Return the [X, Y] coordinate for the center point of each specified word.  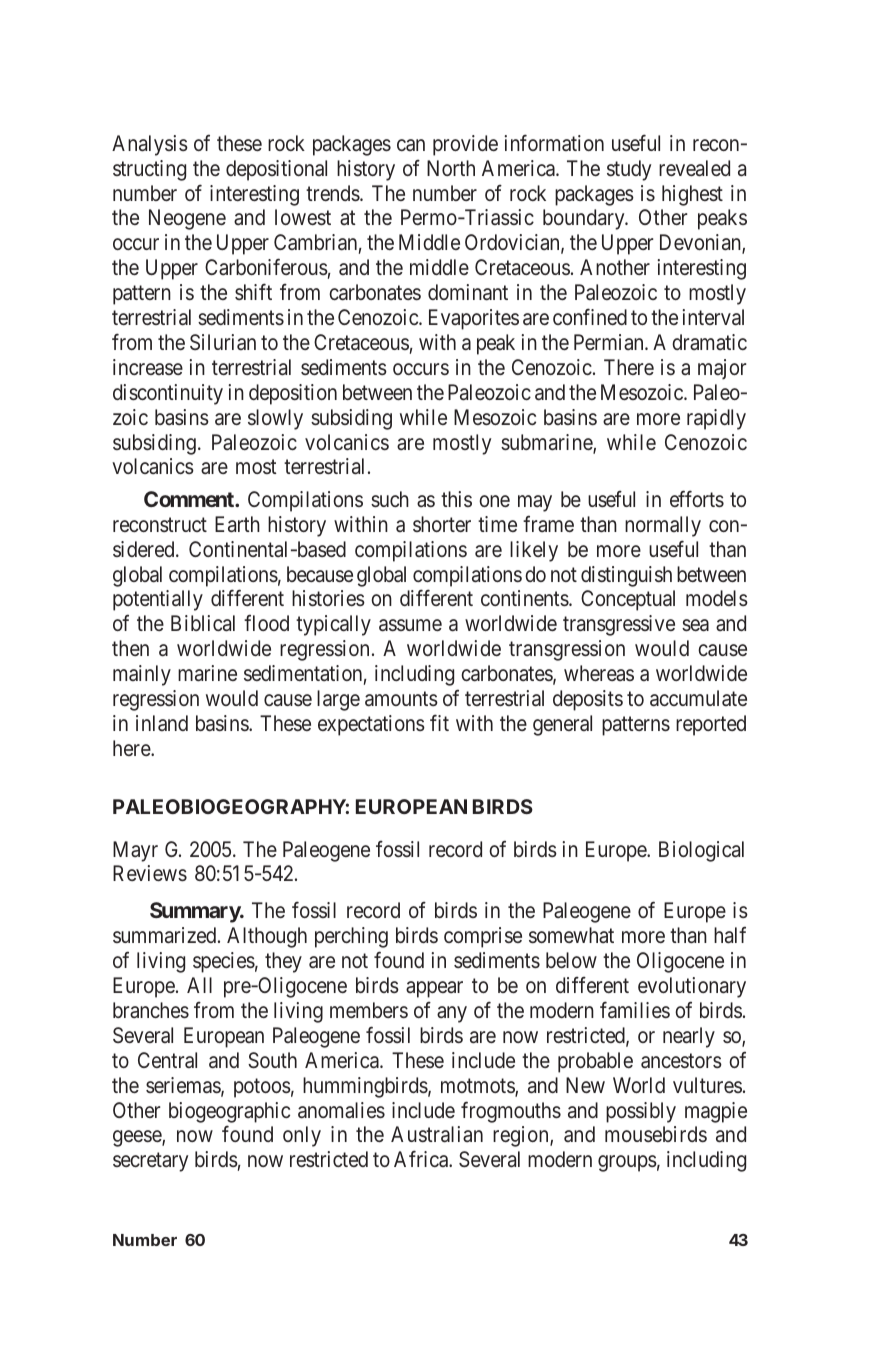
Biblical [203, 623]
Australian [437, 1134]
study [629, 170]
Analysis [150, 145]
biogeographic [229, 1112]
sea [695, 626]
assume [410, 626]
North [451, 168]
